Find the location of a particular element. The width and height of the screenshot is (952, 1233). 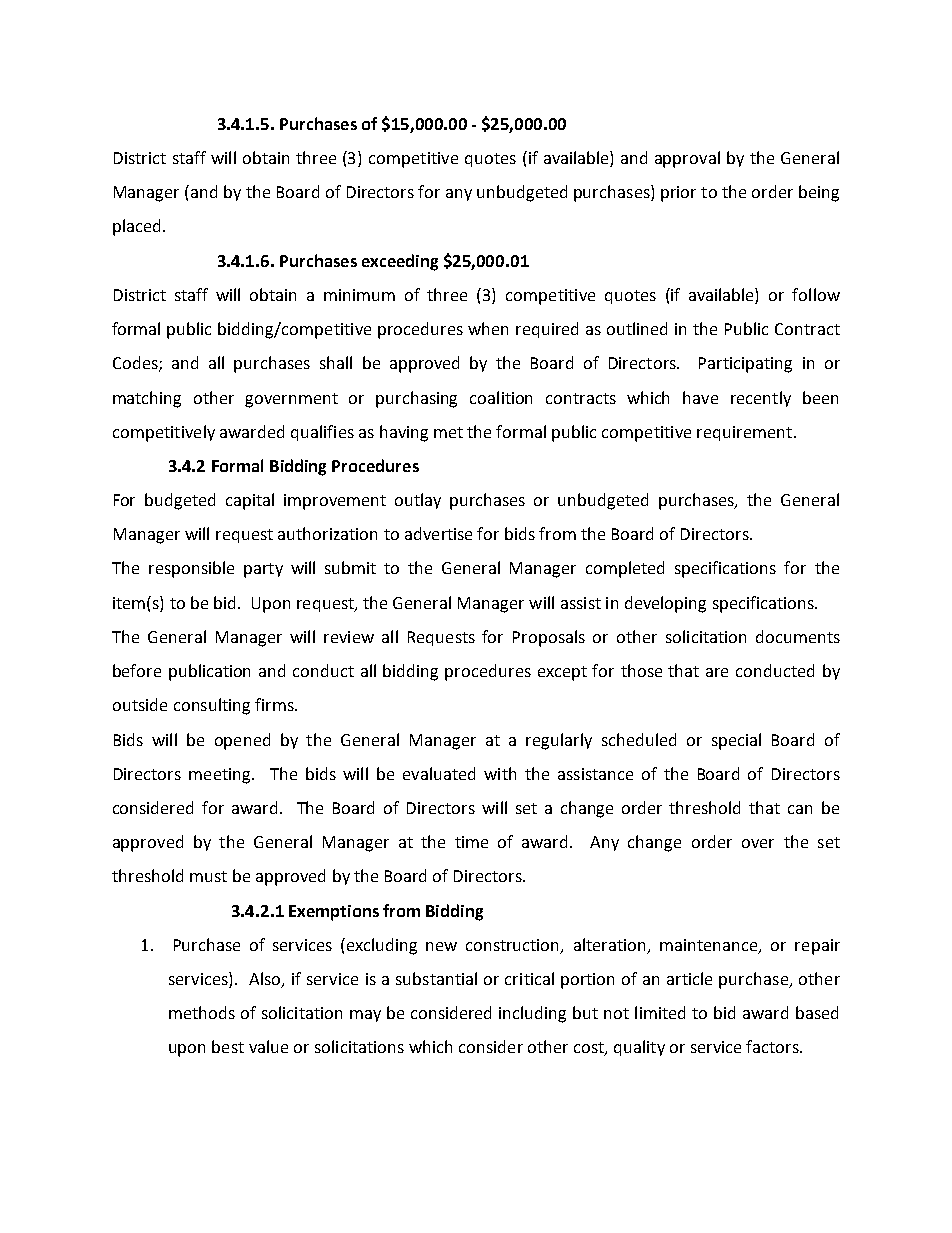

requirement is located at coordinates (744, 433).
